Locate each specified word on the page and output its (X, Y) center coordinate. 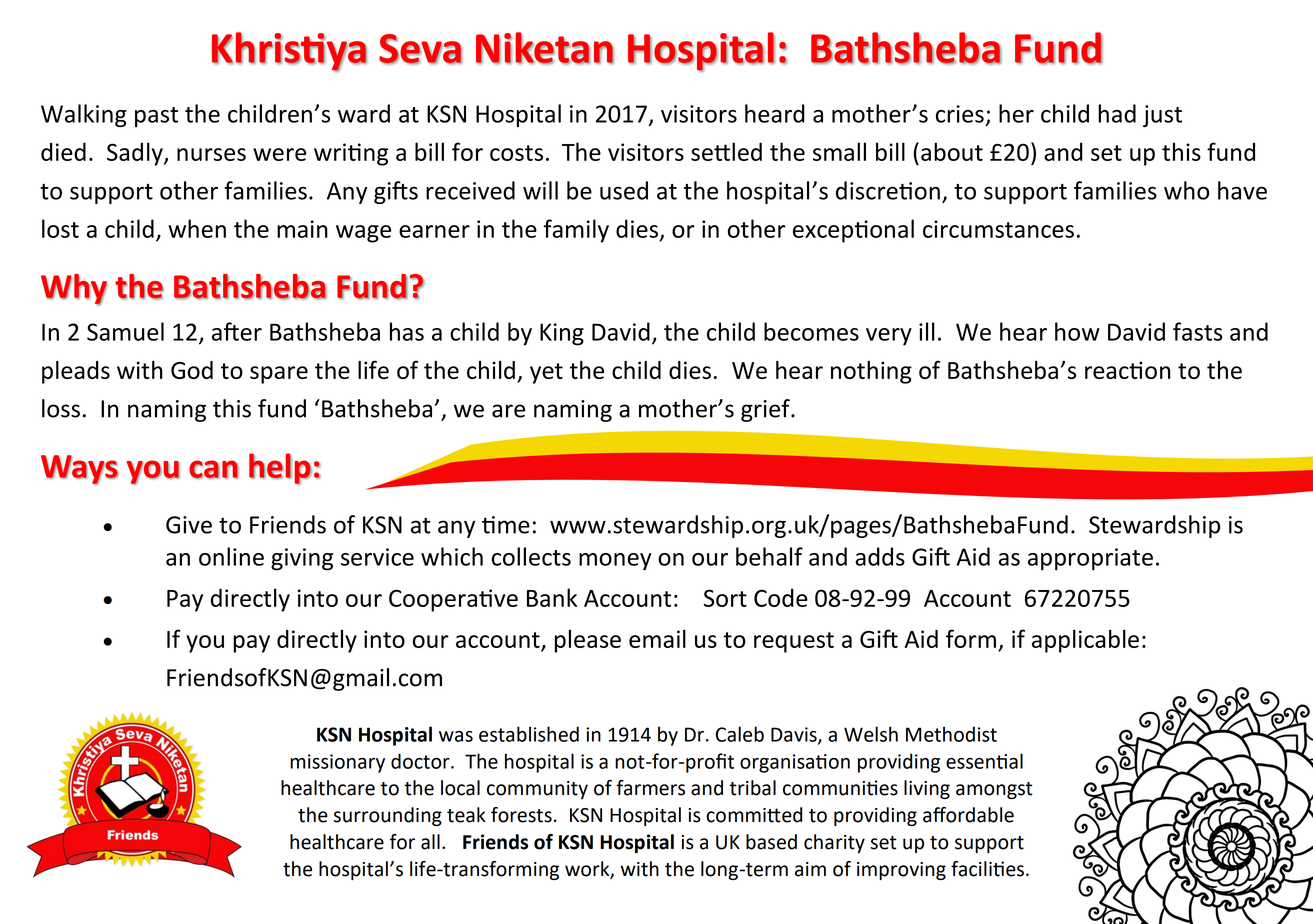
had (1117, 113)
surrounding (388, 816)
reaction (1127, 370)
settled (726, 151)
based (771, 842)
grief (766, 410)
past (156, 117)
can (214, 469)
